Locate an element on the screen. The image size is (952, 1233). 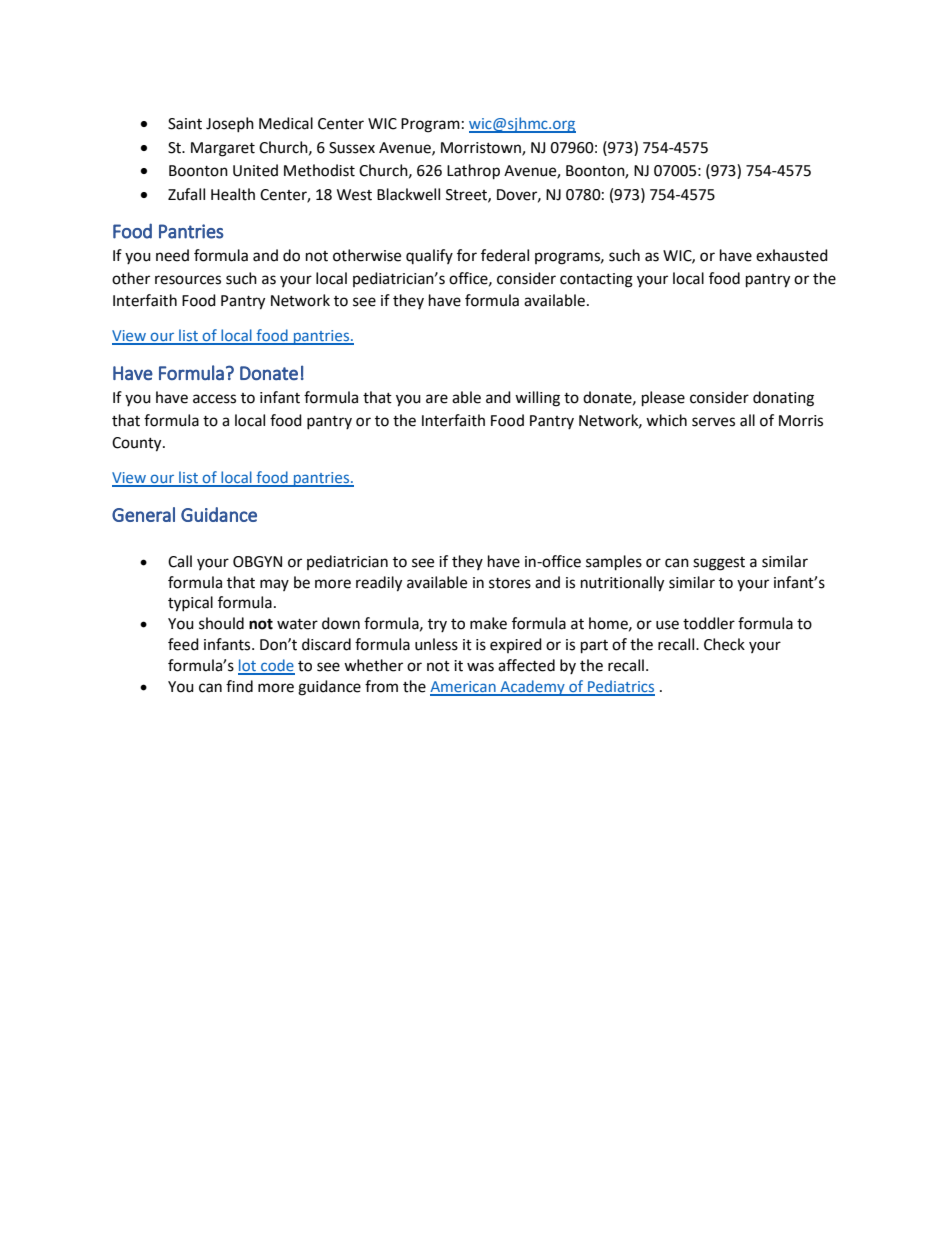
willing is located at coordinates (537, 399).
